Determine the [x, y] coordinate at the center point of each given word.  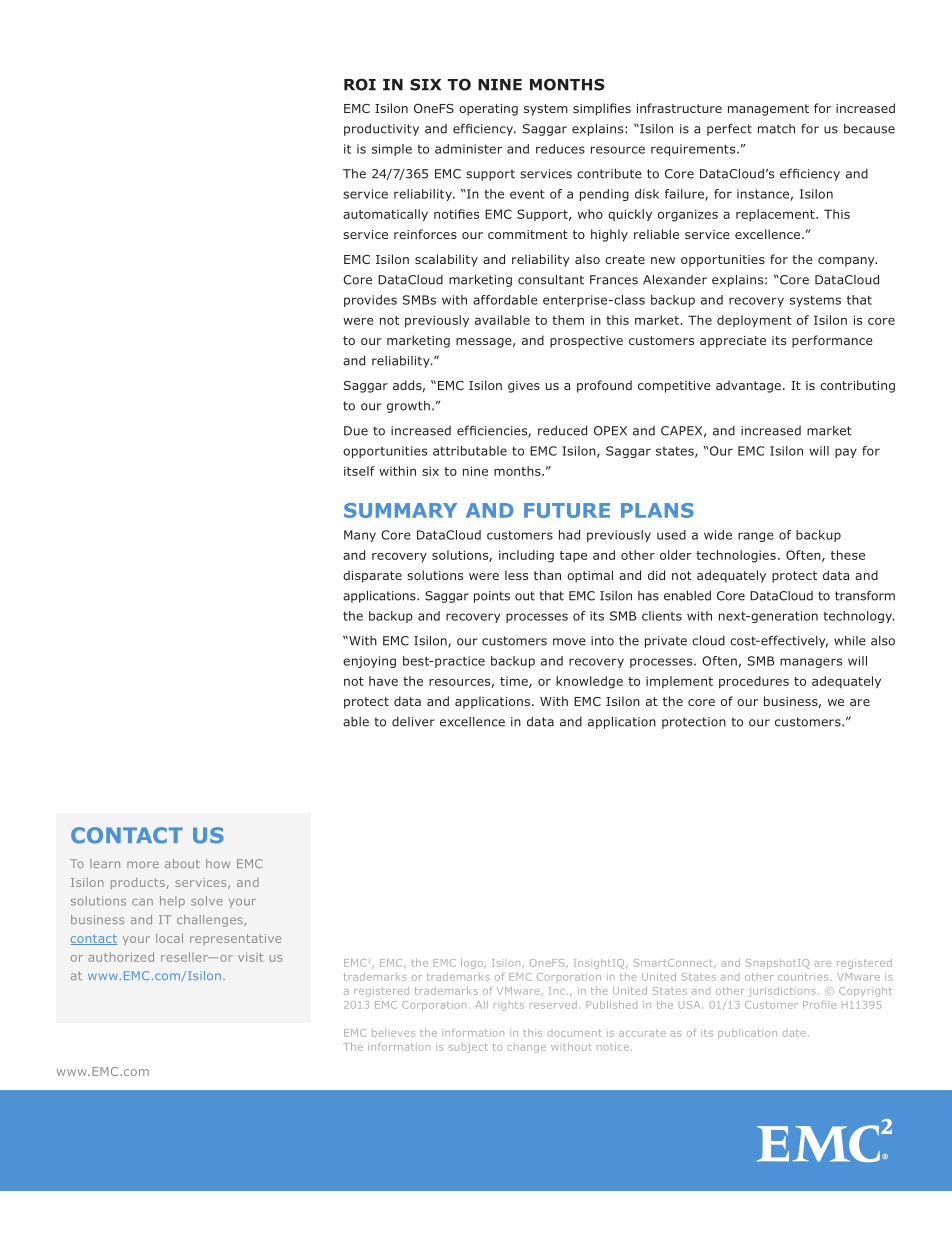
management [768, 110]
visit [250, 957]
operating [488, 110]
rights [509, 1006]
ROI [360, 84]
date [794, 1033]
